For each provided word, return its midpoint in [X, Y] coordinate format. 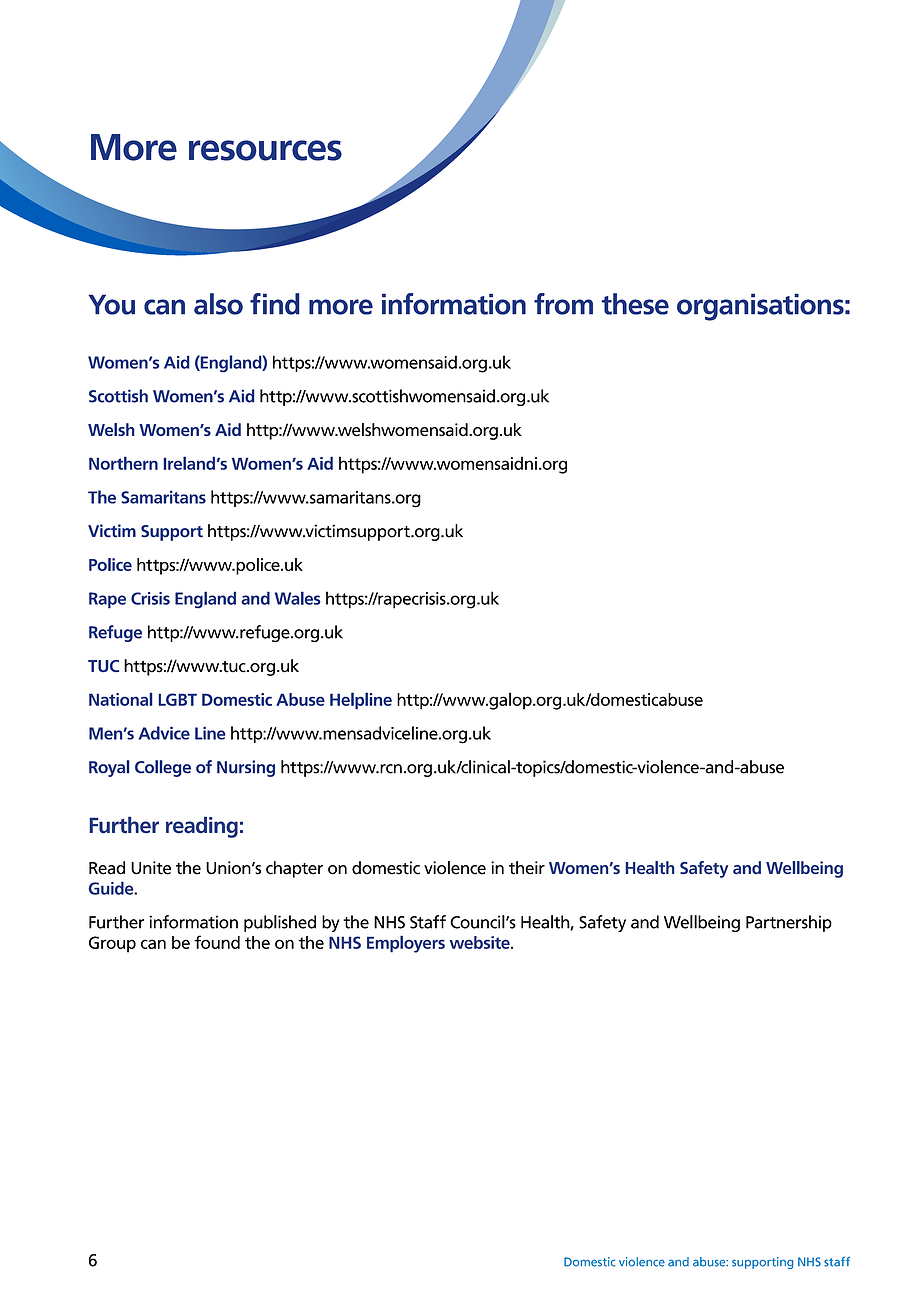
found [217, 942]
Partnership [789, 923]
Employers [406, 944]
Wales [298, 598]
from [563, 304]
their [527, 868]
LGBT [177, 699]
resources [265, 150]
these [635, 304]
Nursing [246, 768]
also [218, 304]
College [163, 768]
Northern [123, 463]
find [275, 304]
